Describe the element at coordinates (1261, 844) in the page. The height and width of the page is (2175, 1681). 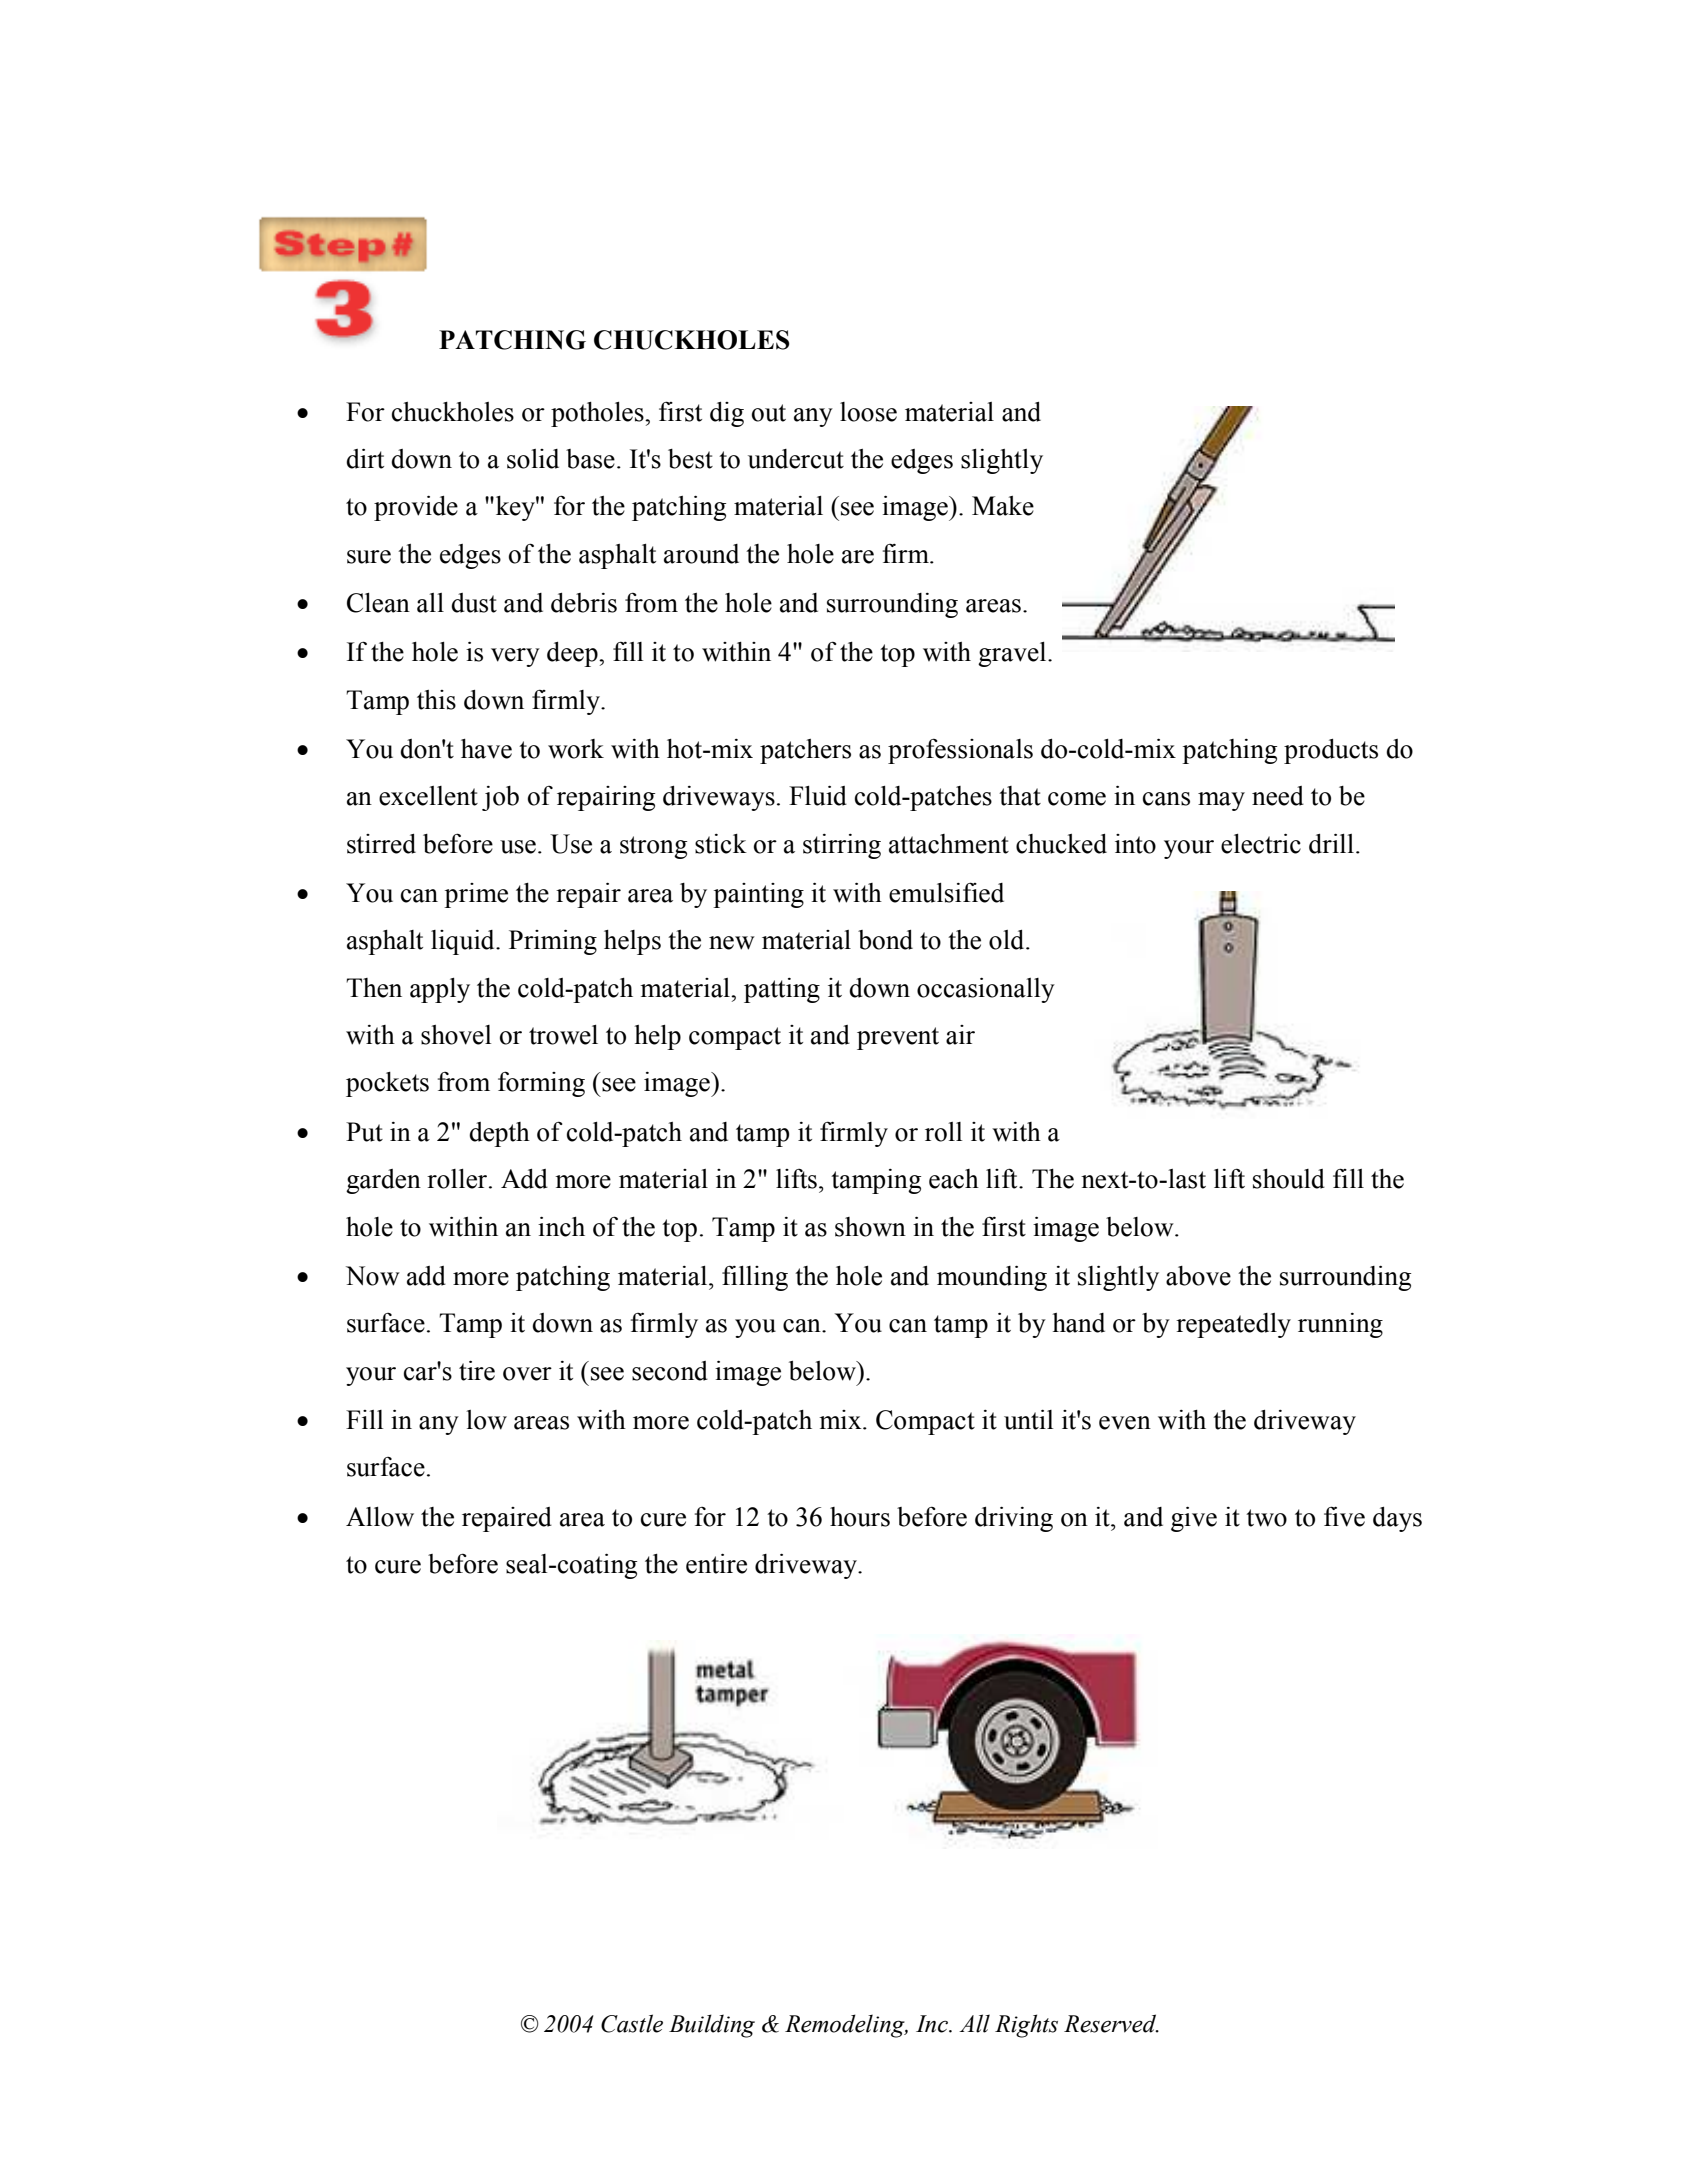
I see `electric` at that location.
